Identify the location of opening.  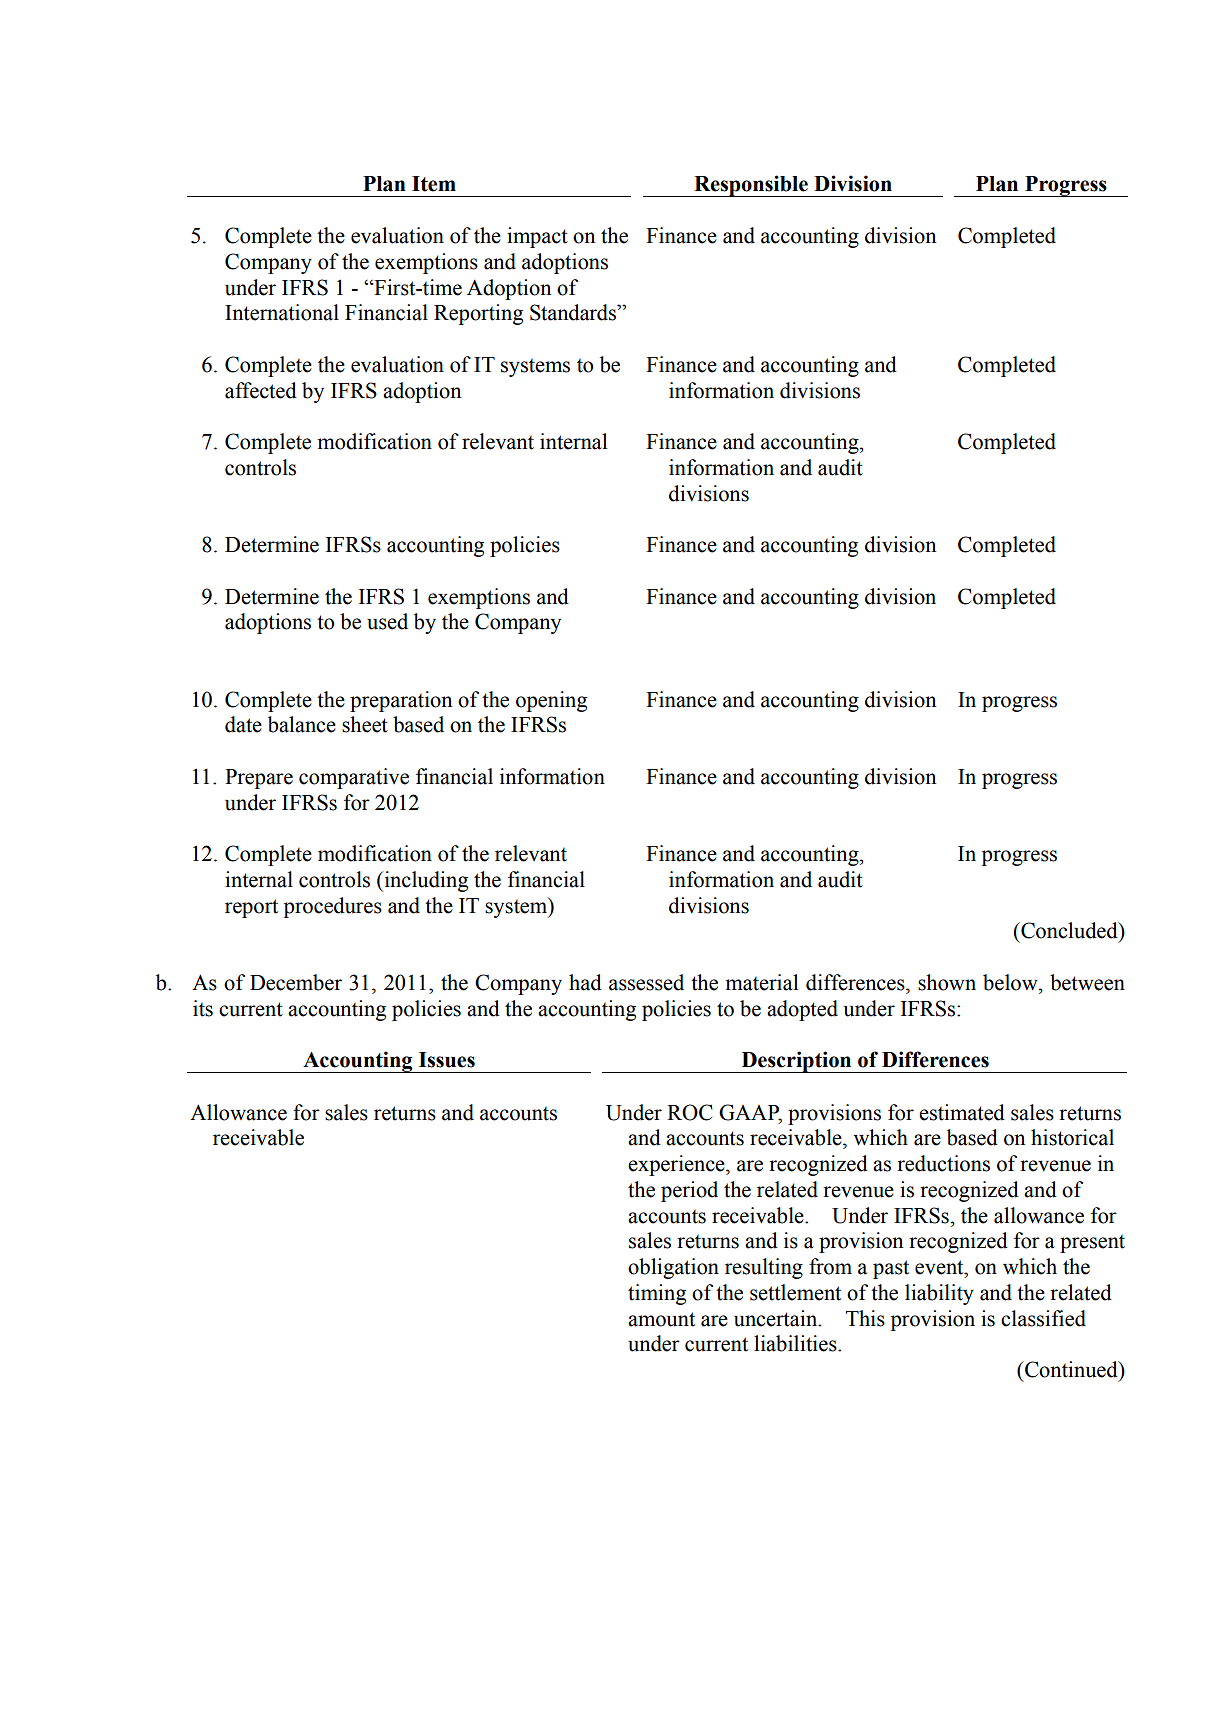
(551, 701).
